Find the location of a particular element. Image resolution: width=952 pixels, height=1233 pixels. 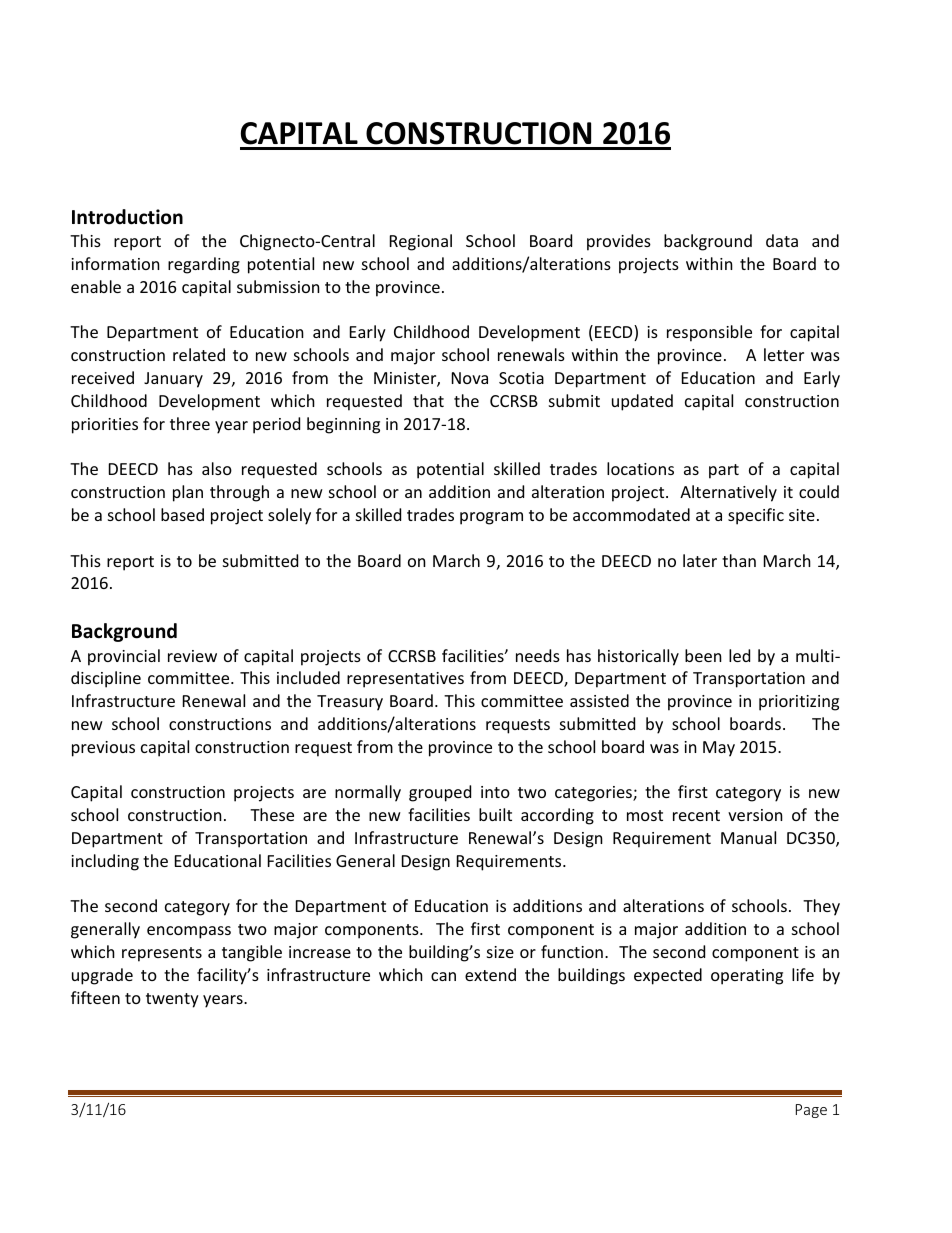

representatives is located at coordinates (405, 680).
